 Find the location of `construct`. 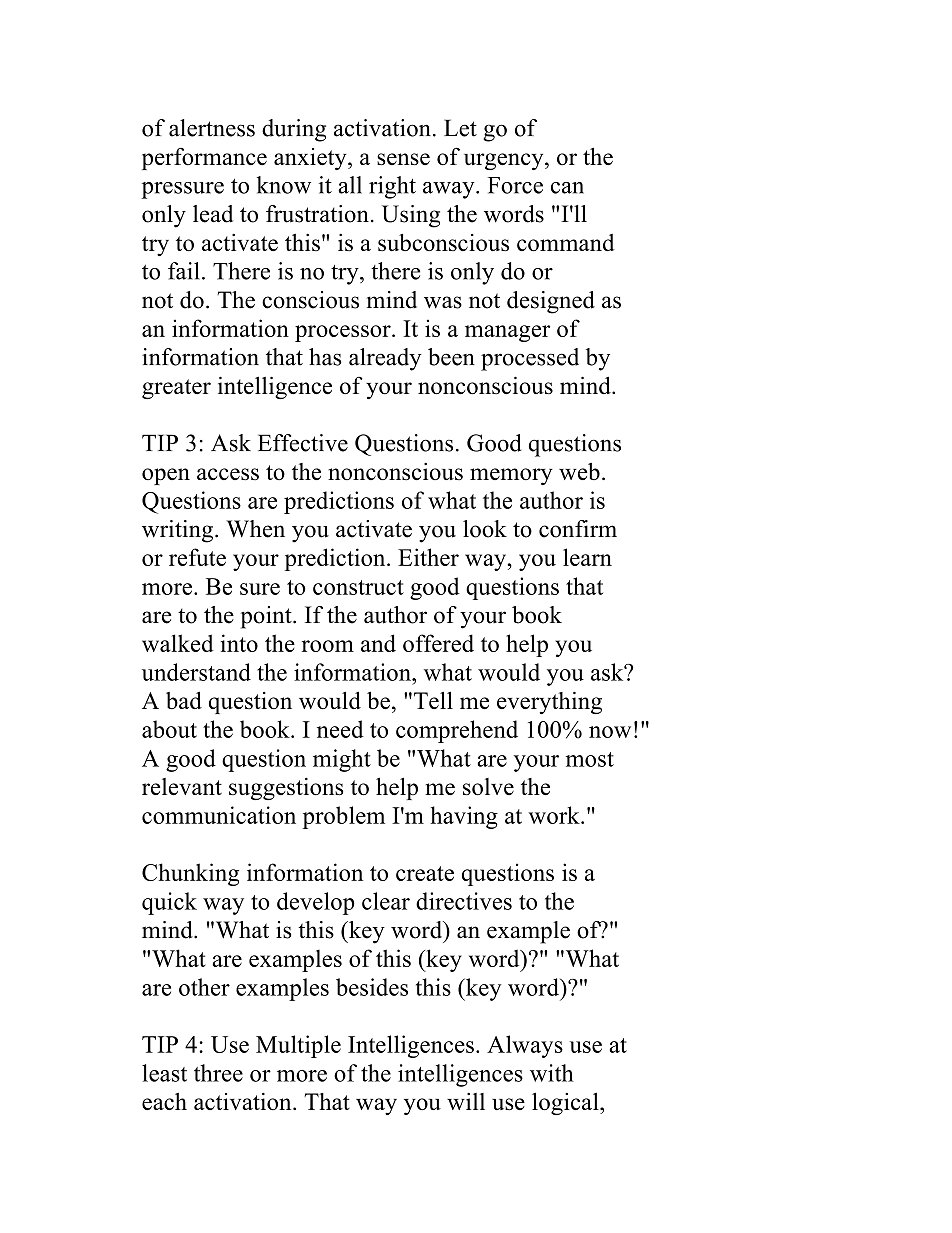

construct is located at coordinates (358, 587).
